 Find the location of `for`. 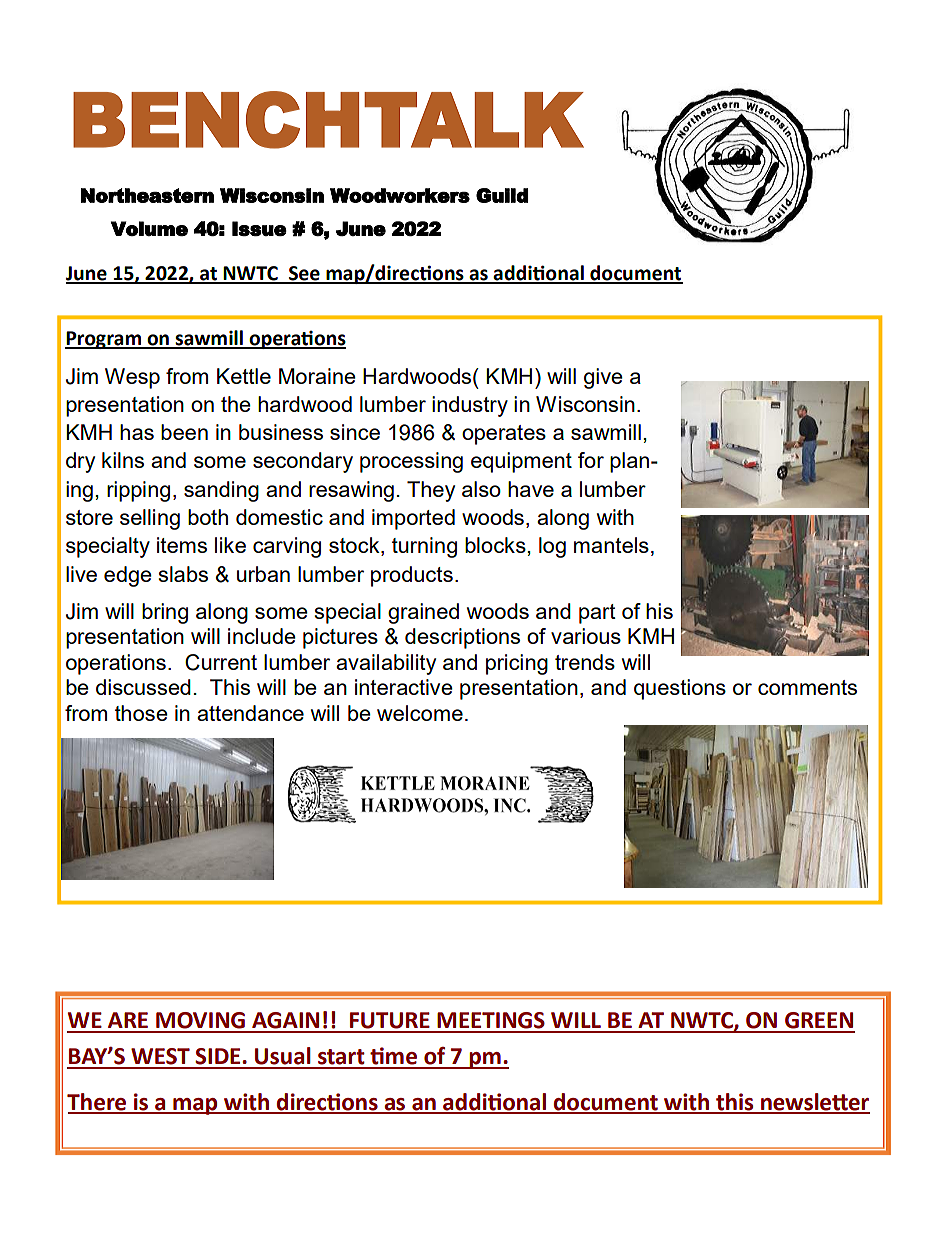

for is located at coordinates (591, 460).
